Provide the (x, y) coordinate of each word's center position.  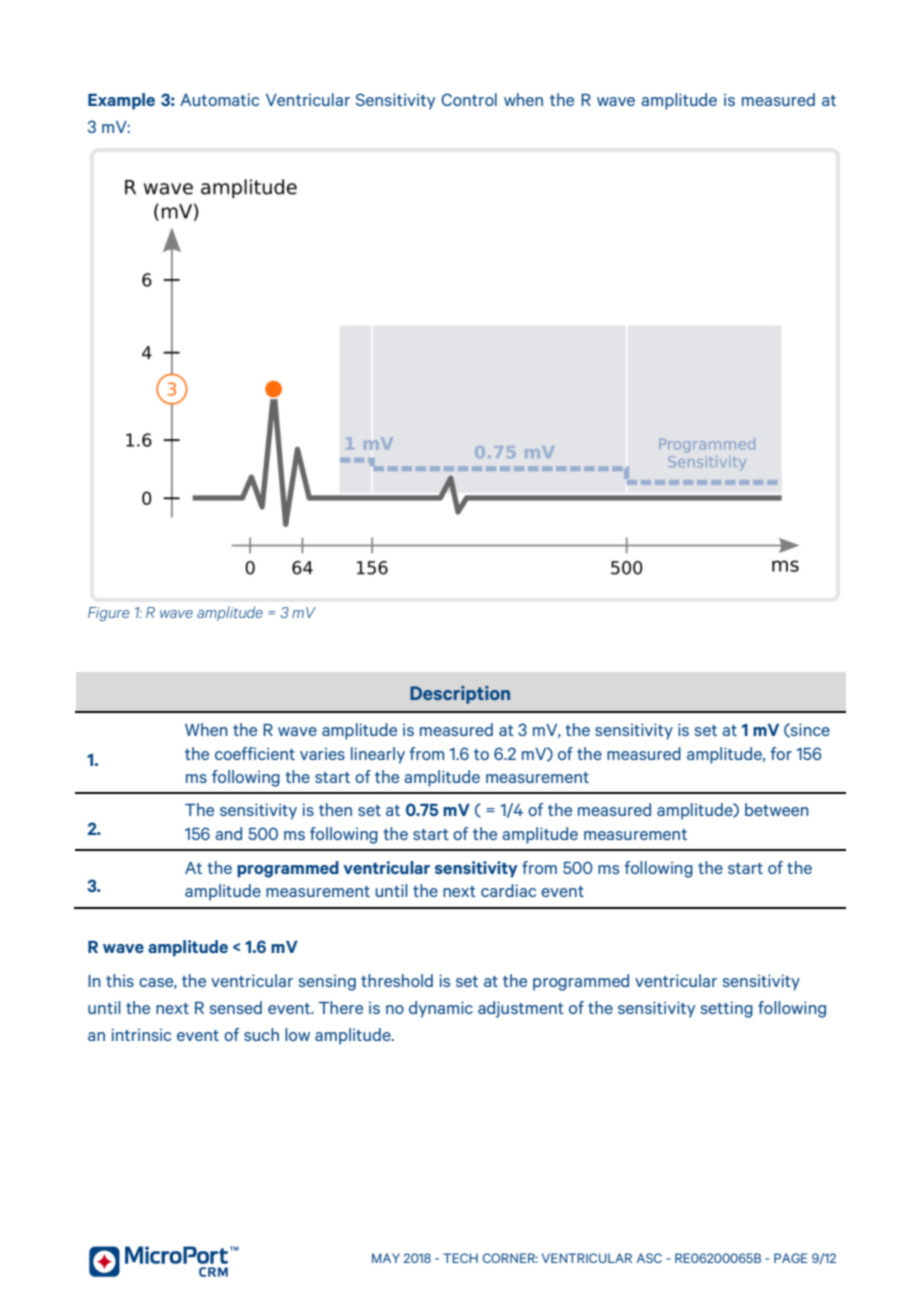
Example (121, 101)
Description (460, 695)
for (781, 753)
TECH (460, 1258)
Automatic (219, 99)
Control (469, 99)
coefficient (255, 753)
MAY (386, 1258)
